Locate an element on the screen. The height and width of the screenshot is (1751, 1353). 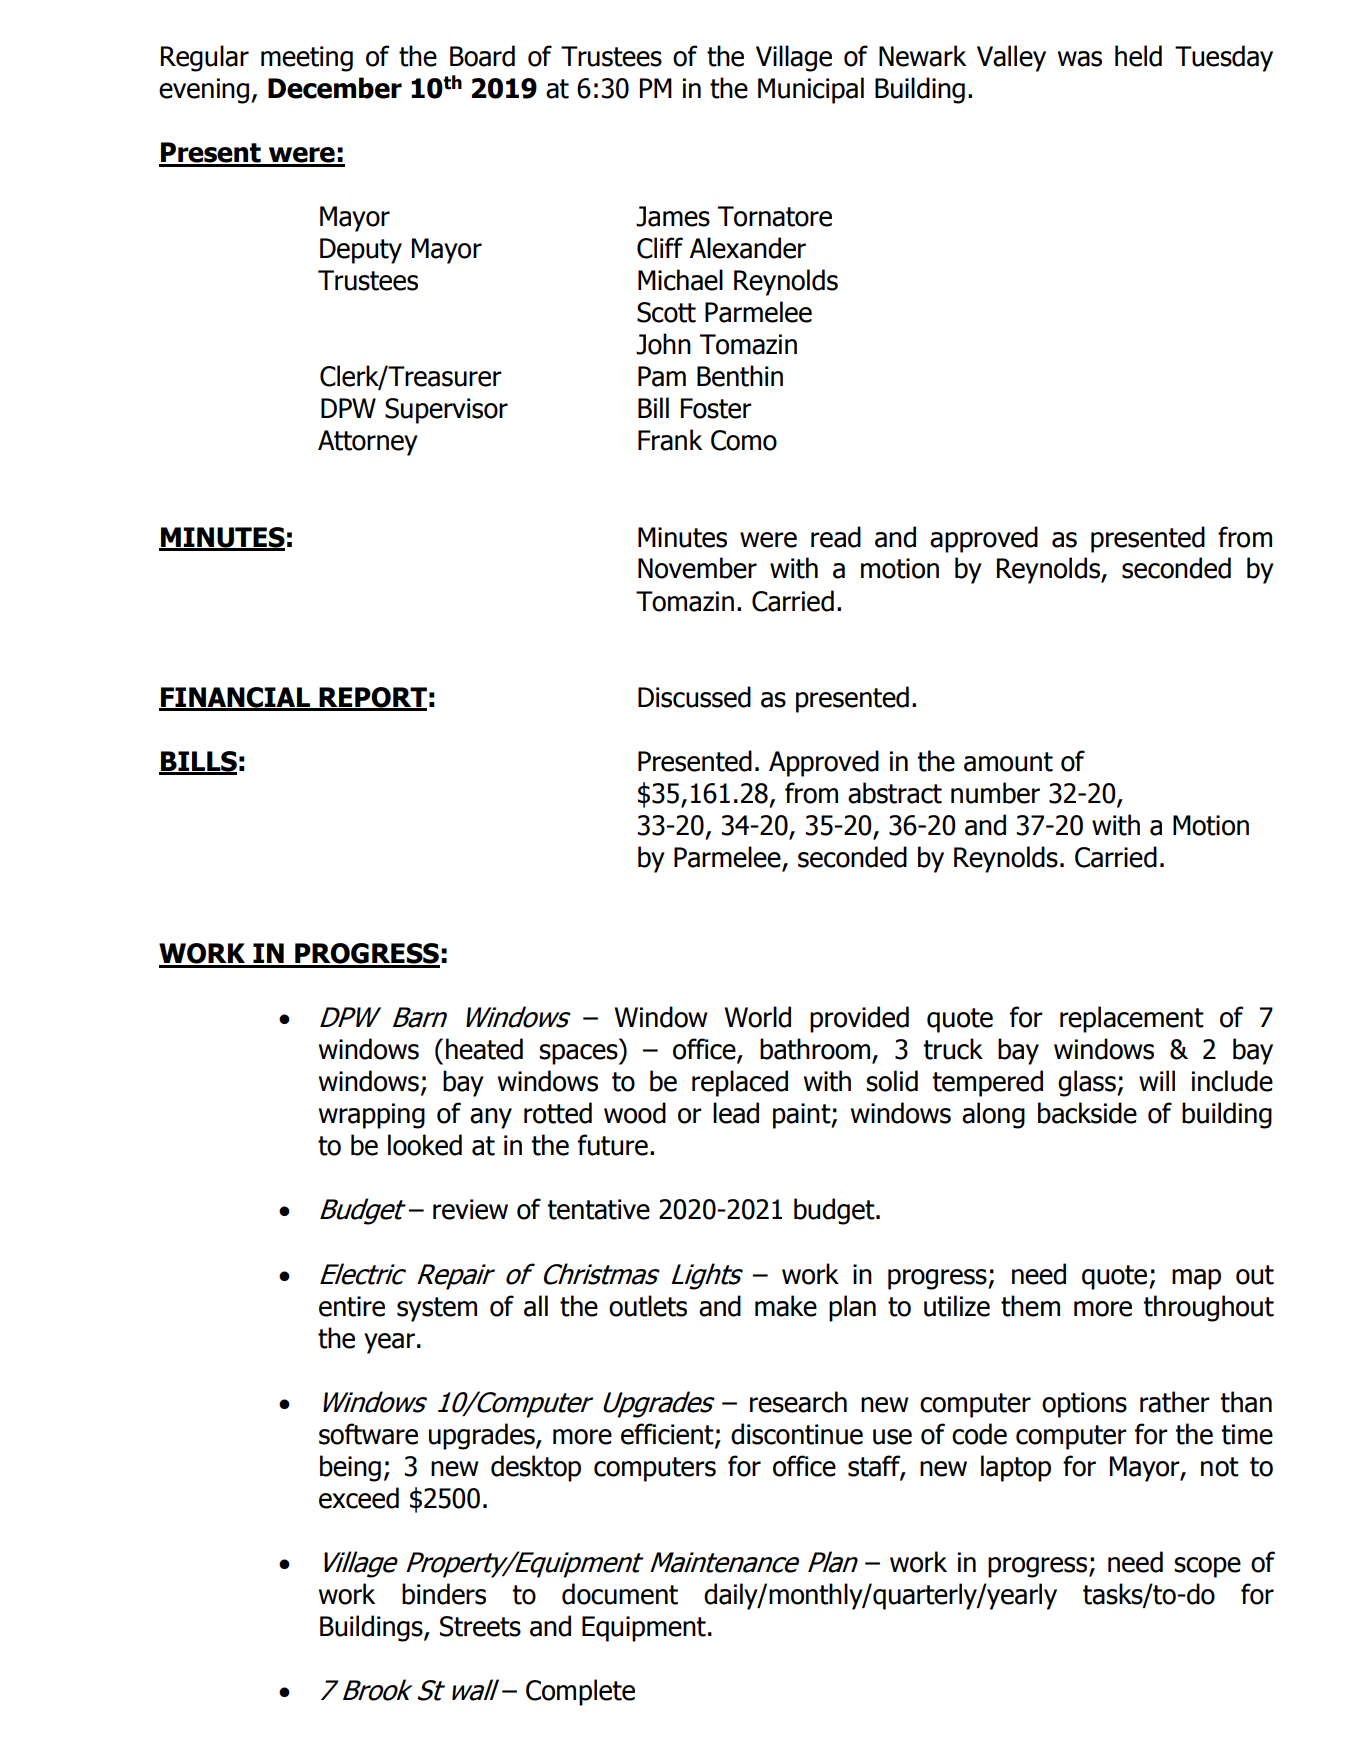
held is located at coordinates (1138, 56).
